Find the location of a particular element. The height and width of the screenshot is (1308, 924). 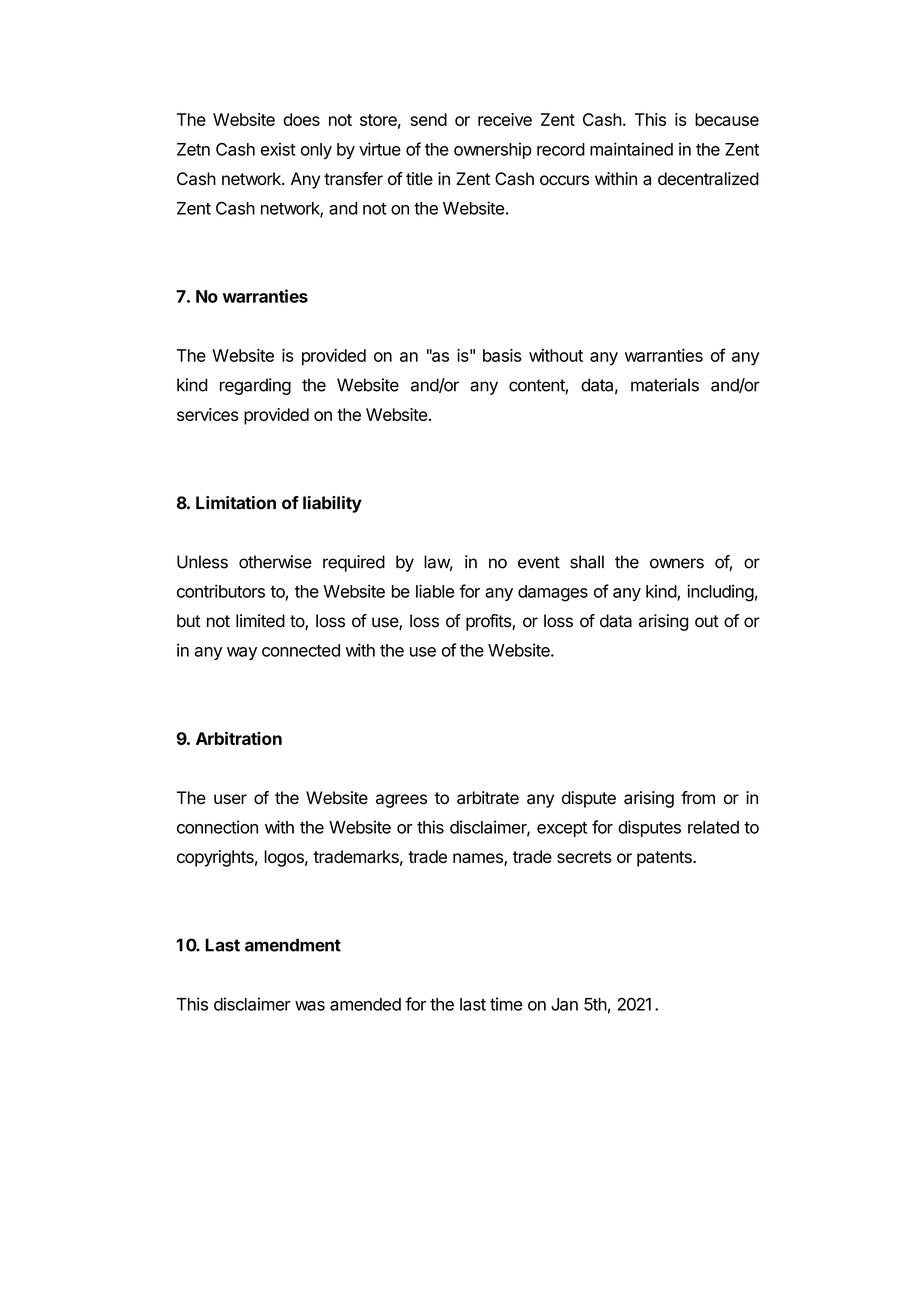

from is located at coordinates (698, 797).
